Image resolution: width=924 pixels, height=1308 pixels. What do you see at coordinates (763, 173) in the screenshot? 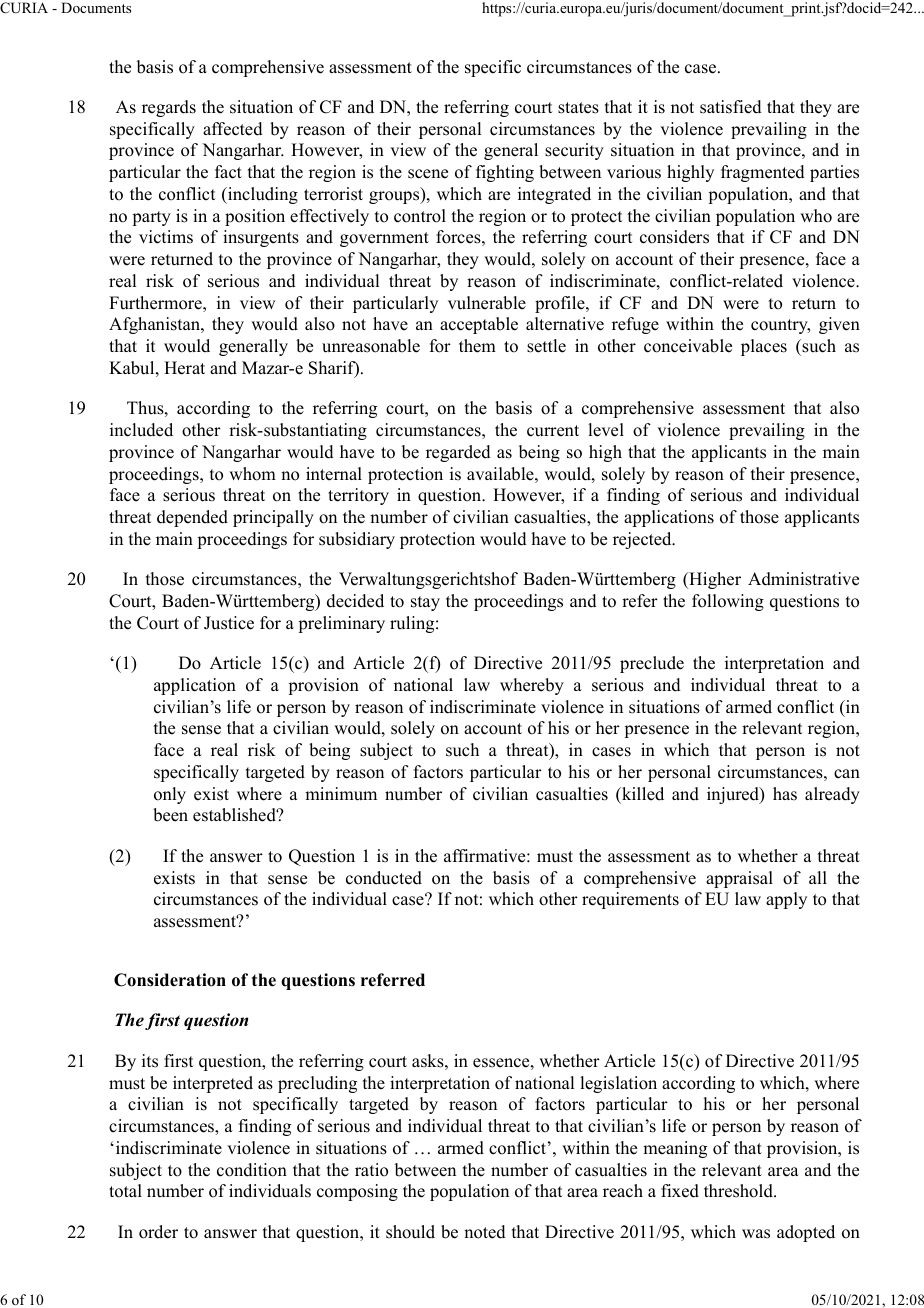
I see `fragmented` at bounding box center [763, 173].
